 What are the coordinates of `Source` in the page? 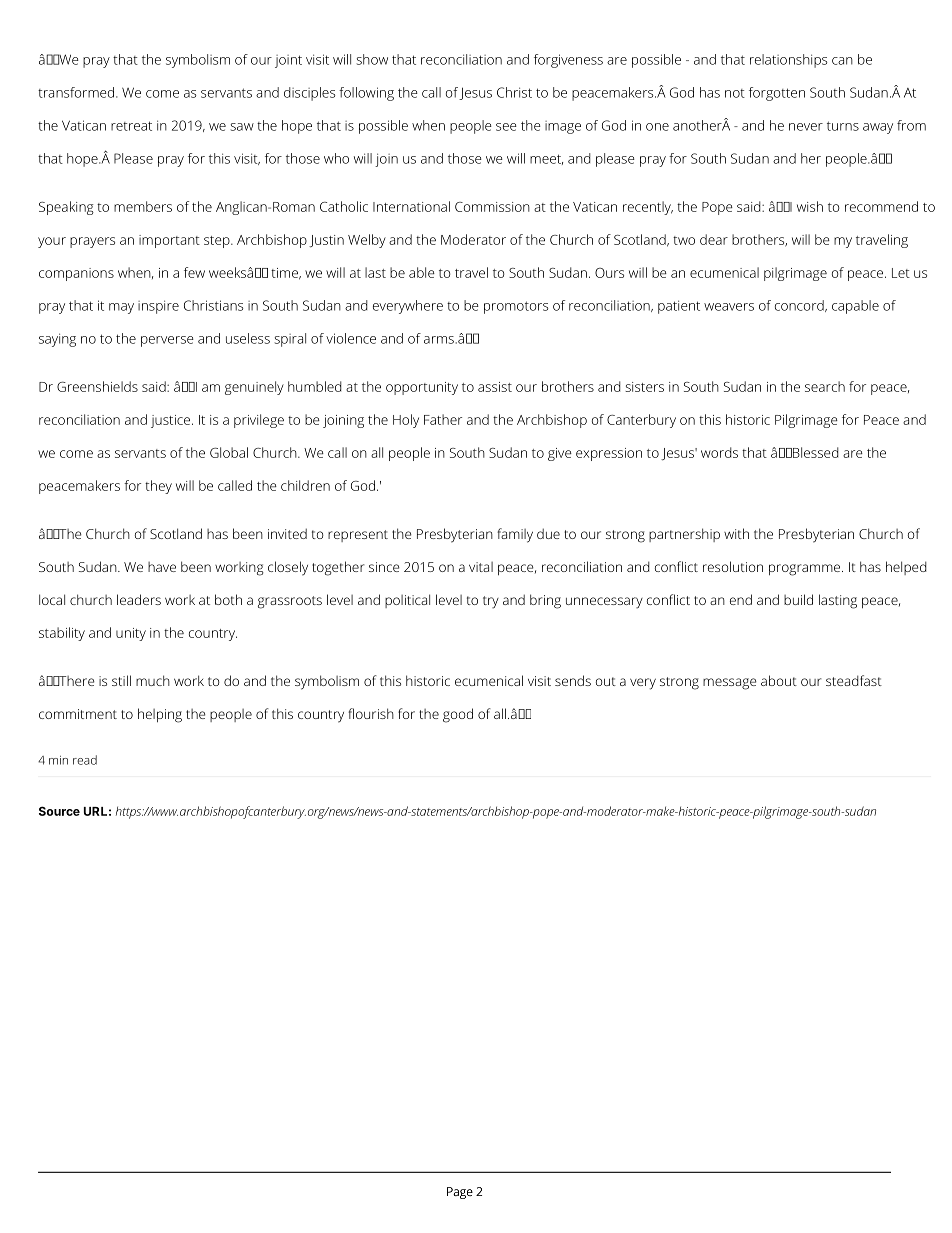 It's located at (59, 811).
